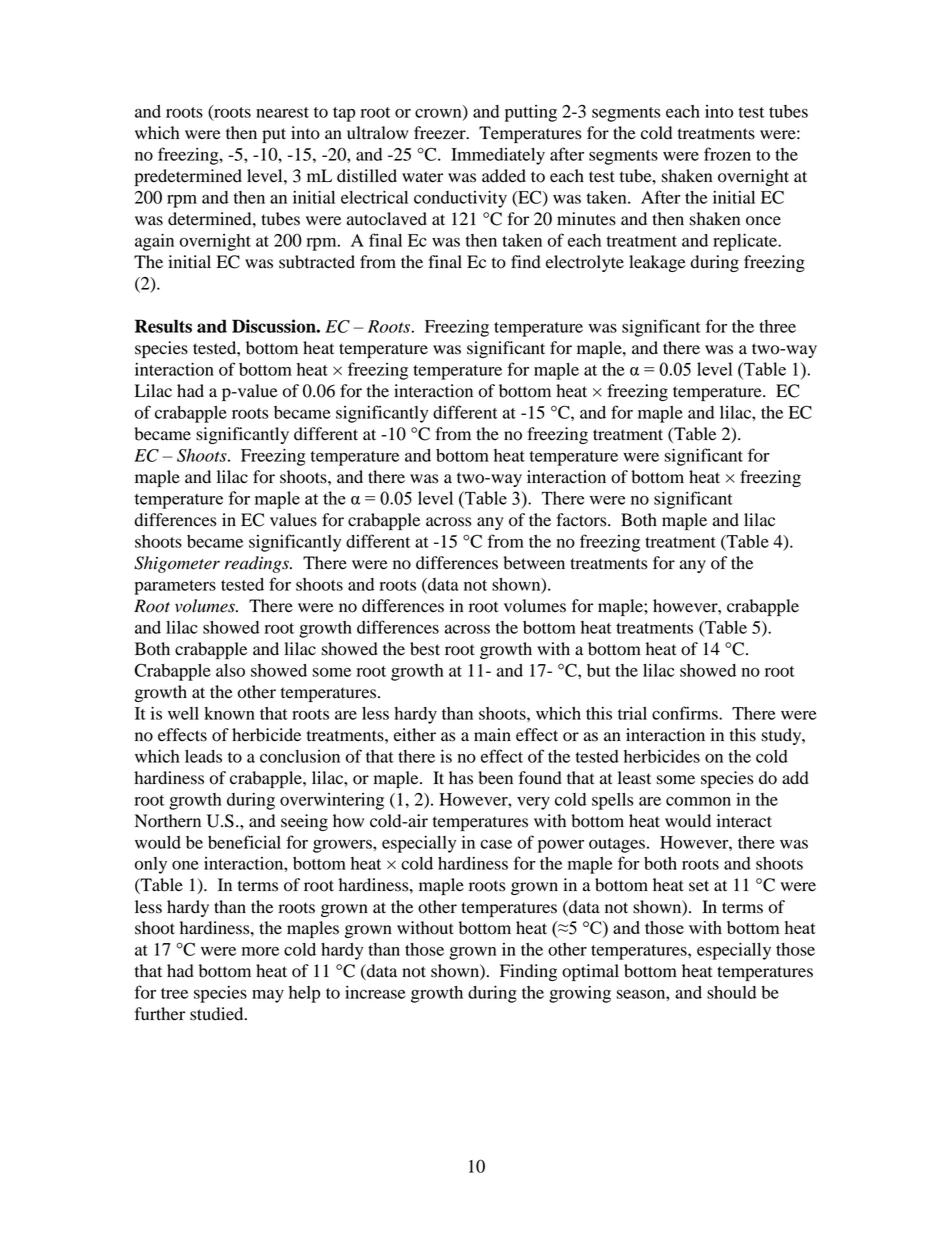  What do you see at coordinates (163, 326) in the document?
I see `Results` at bounding box center [163, 326].
